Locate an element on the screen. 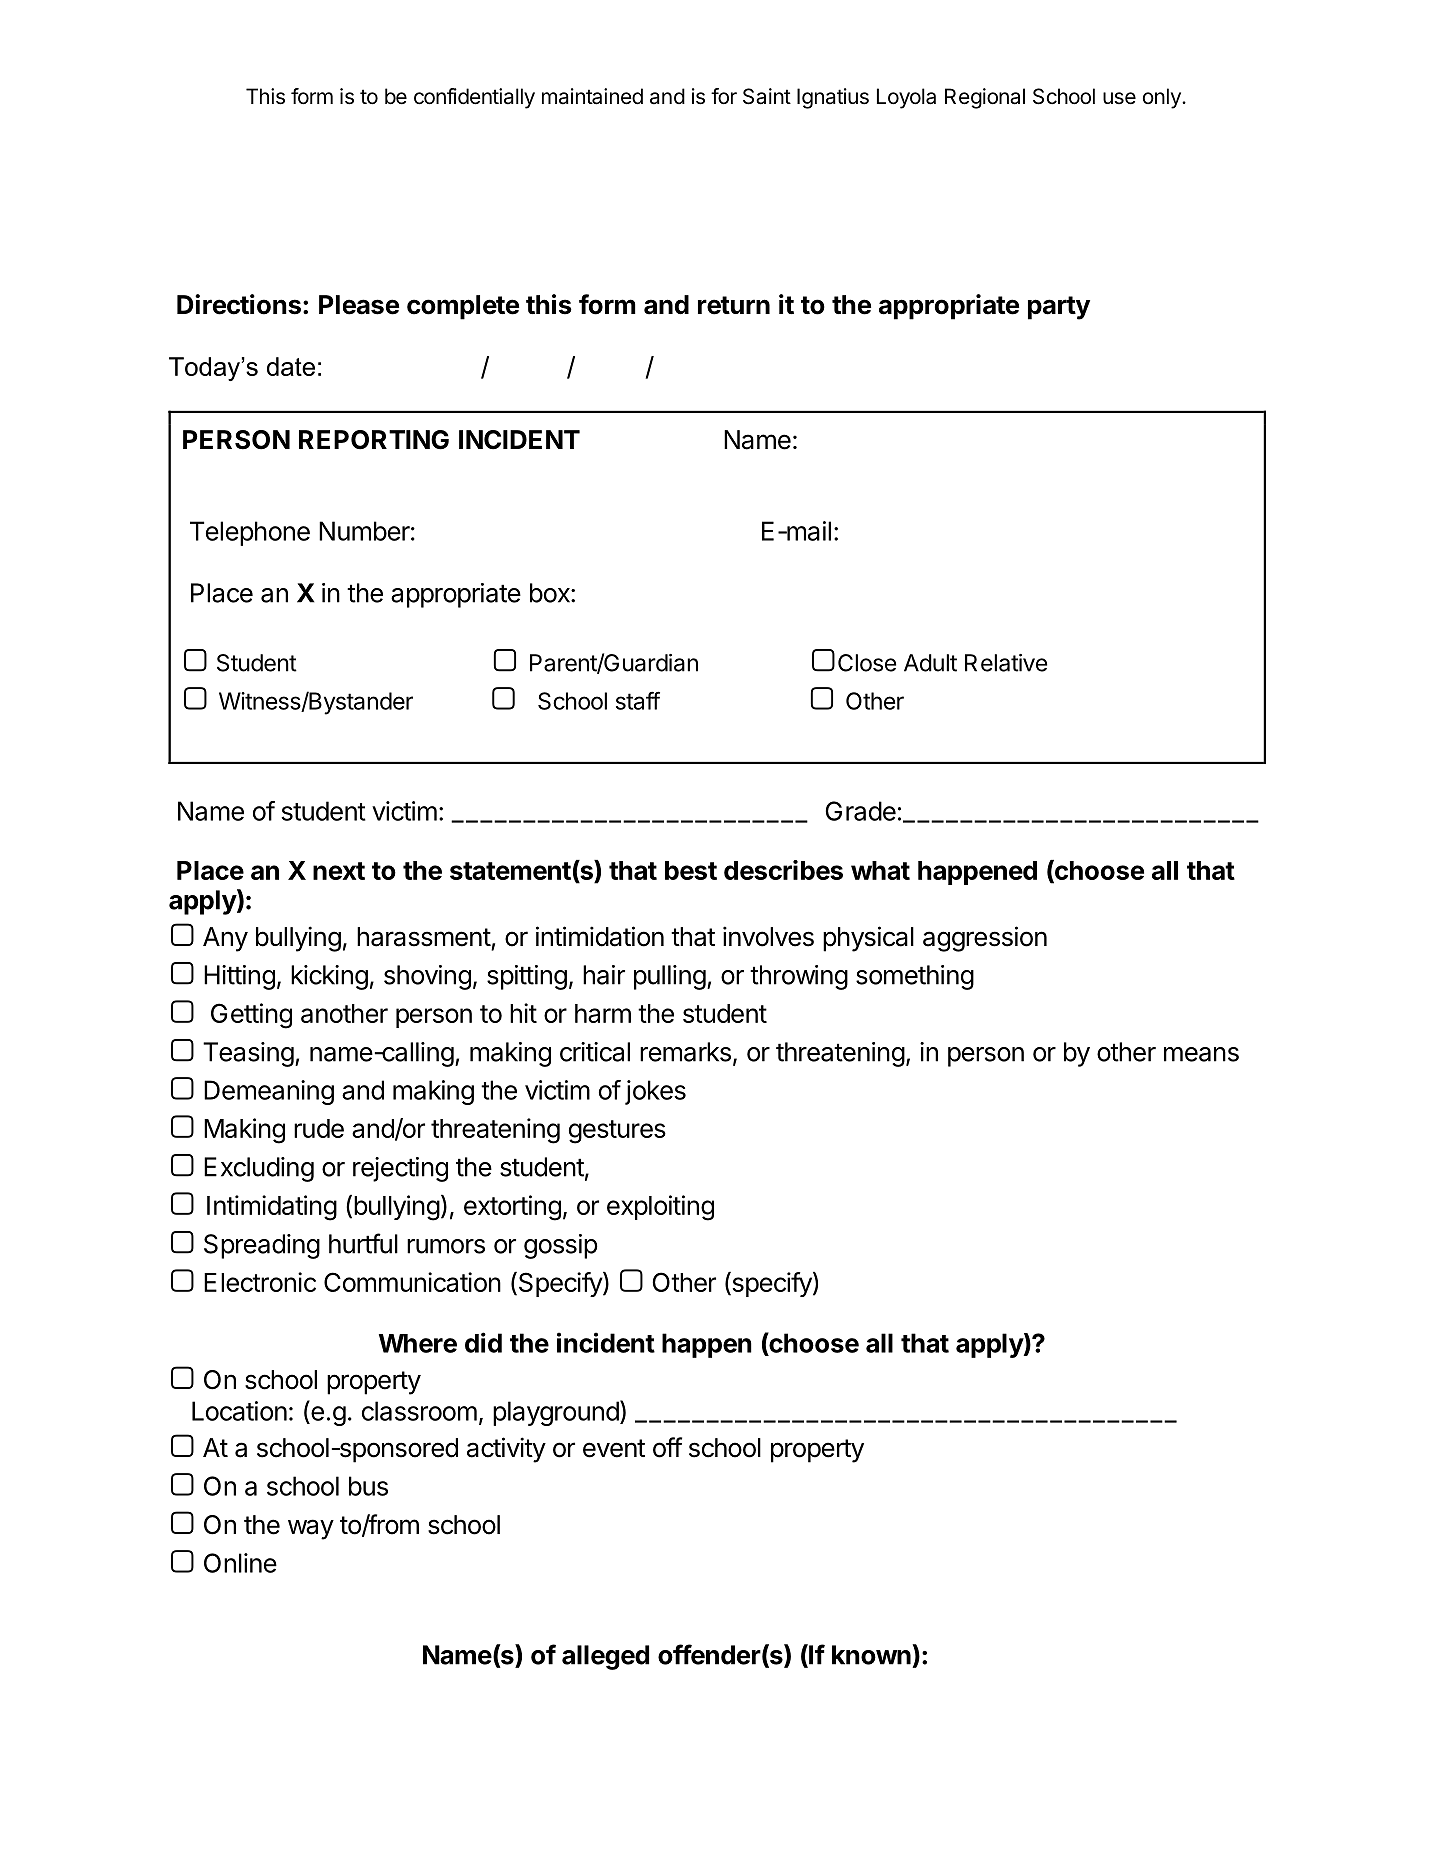 This screenshot has width=1432, height=1853. Saint is located at coordinates (767, 96).
